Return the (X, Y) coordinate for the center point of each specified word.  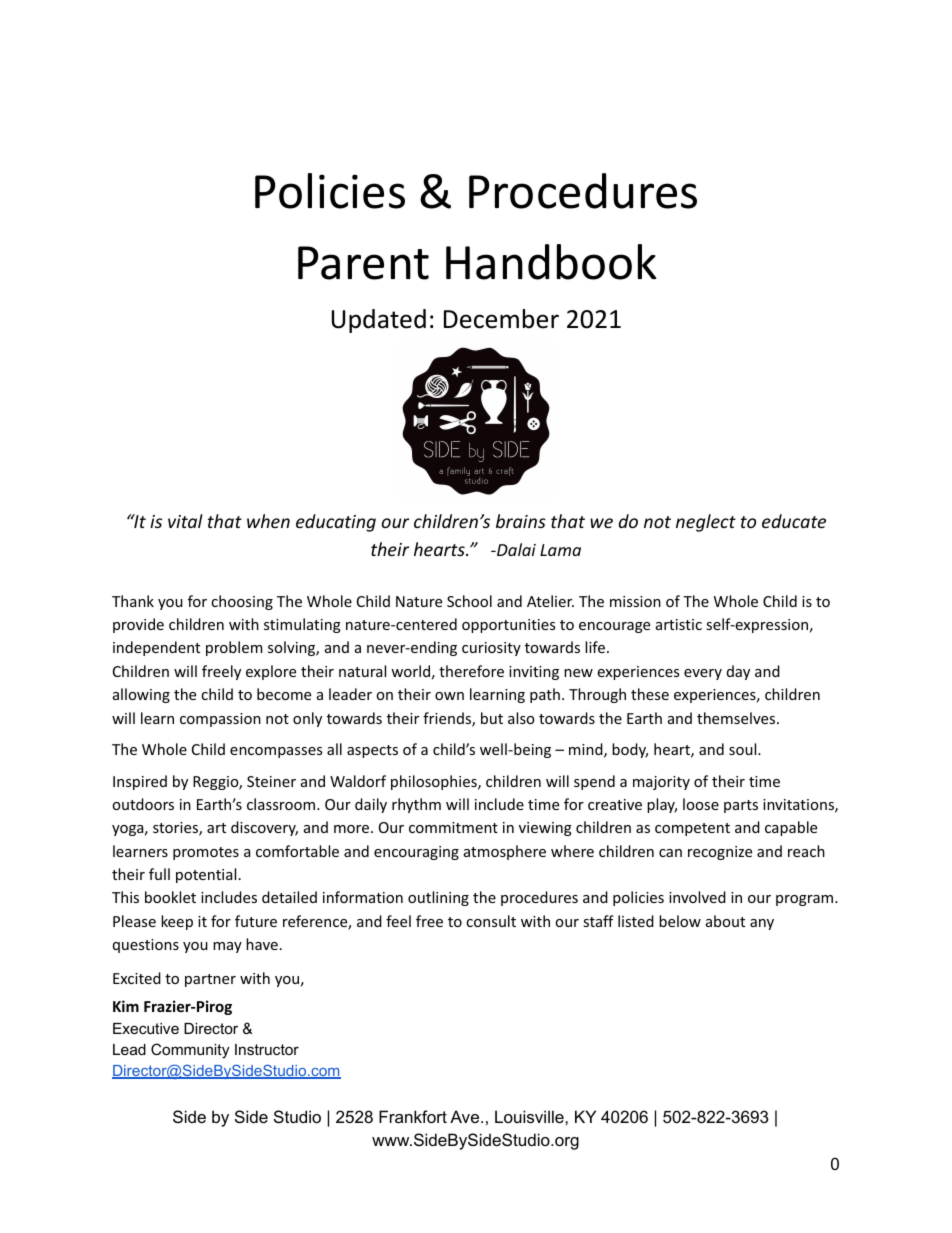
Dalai (515, 549)
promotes (206, 853)
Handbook (551, 262)
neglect (706, 523)
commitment (453, 827)
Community (190, 1051)
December (501, 319)
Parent (363, 263)
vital (185, 521)
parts (741, 806)
